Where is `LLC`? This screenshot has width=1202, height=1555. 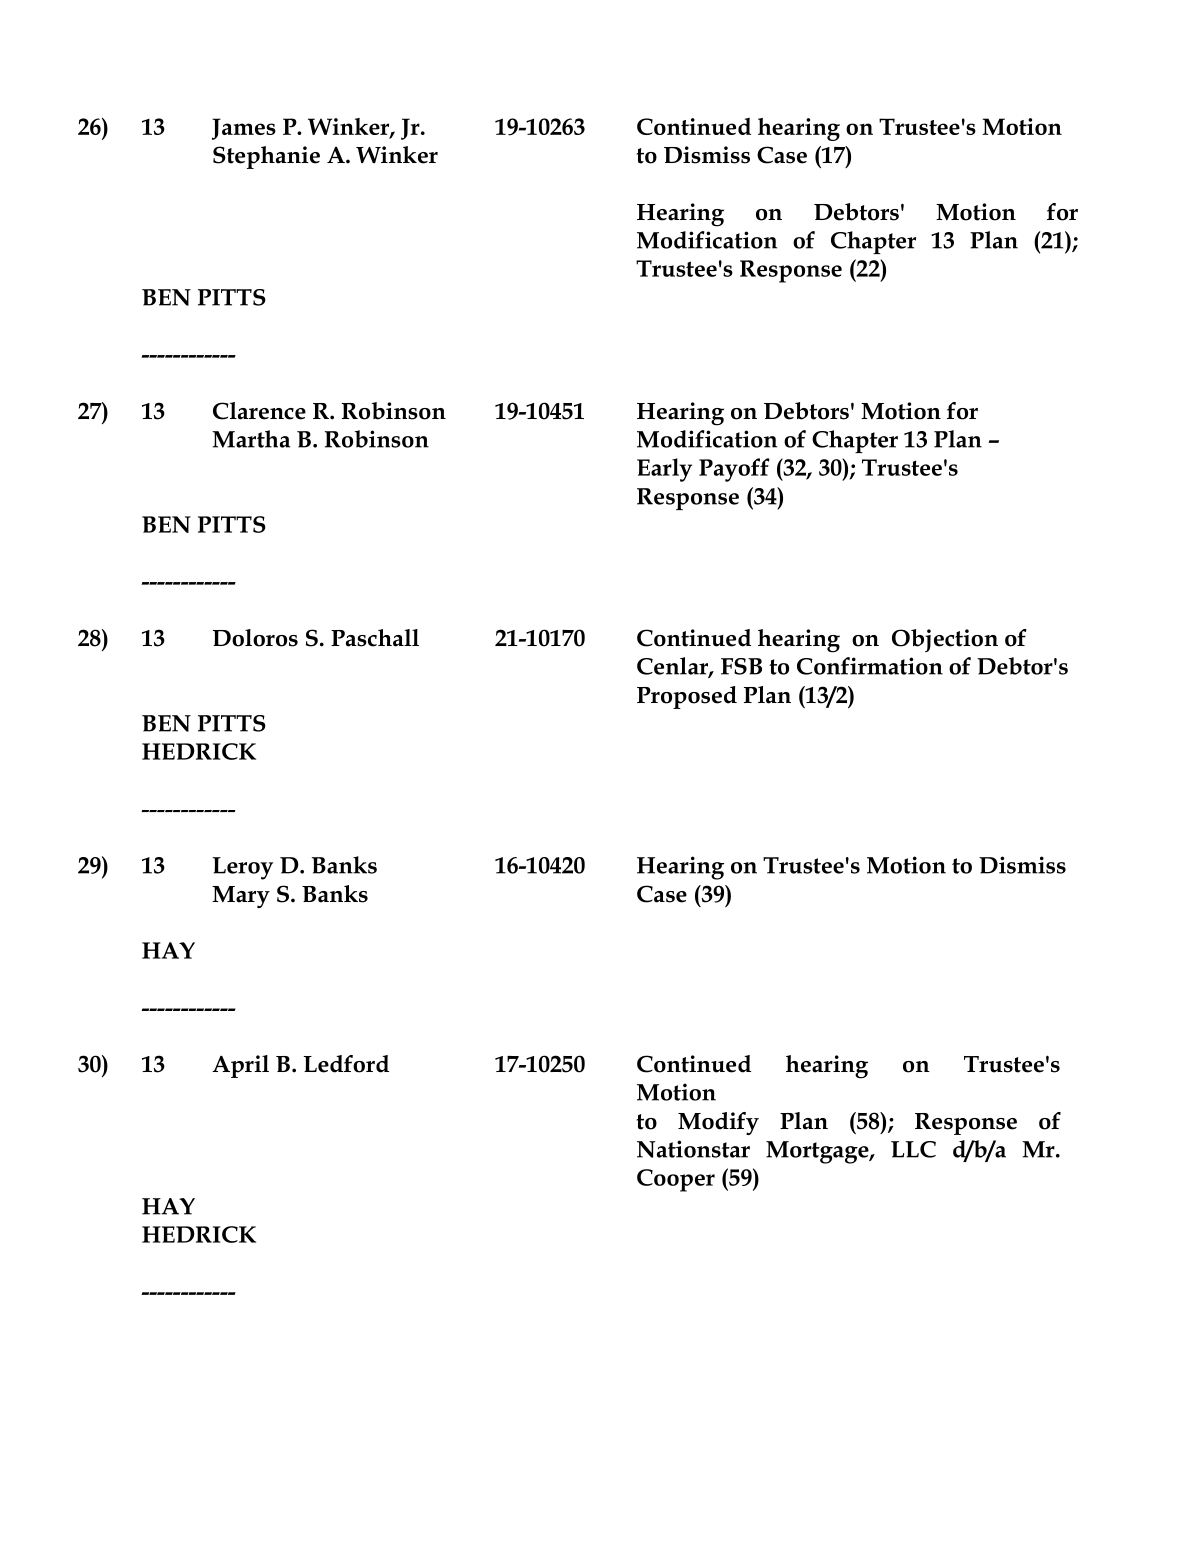 LLC is located at coordinates (913, 1149).
